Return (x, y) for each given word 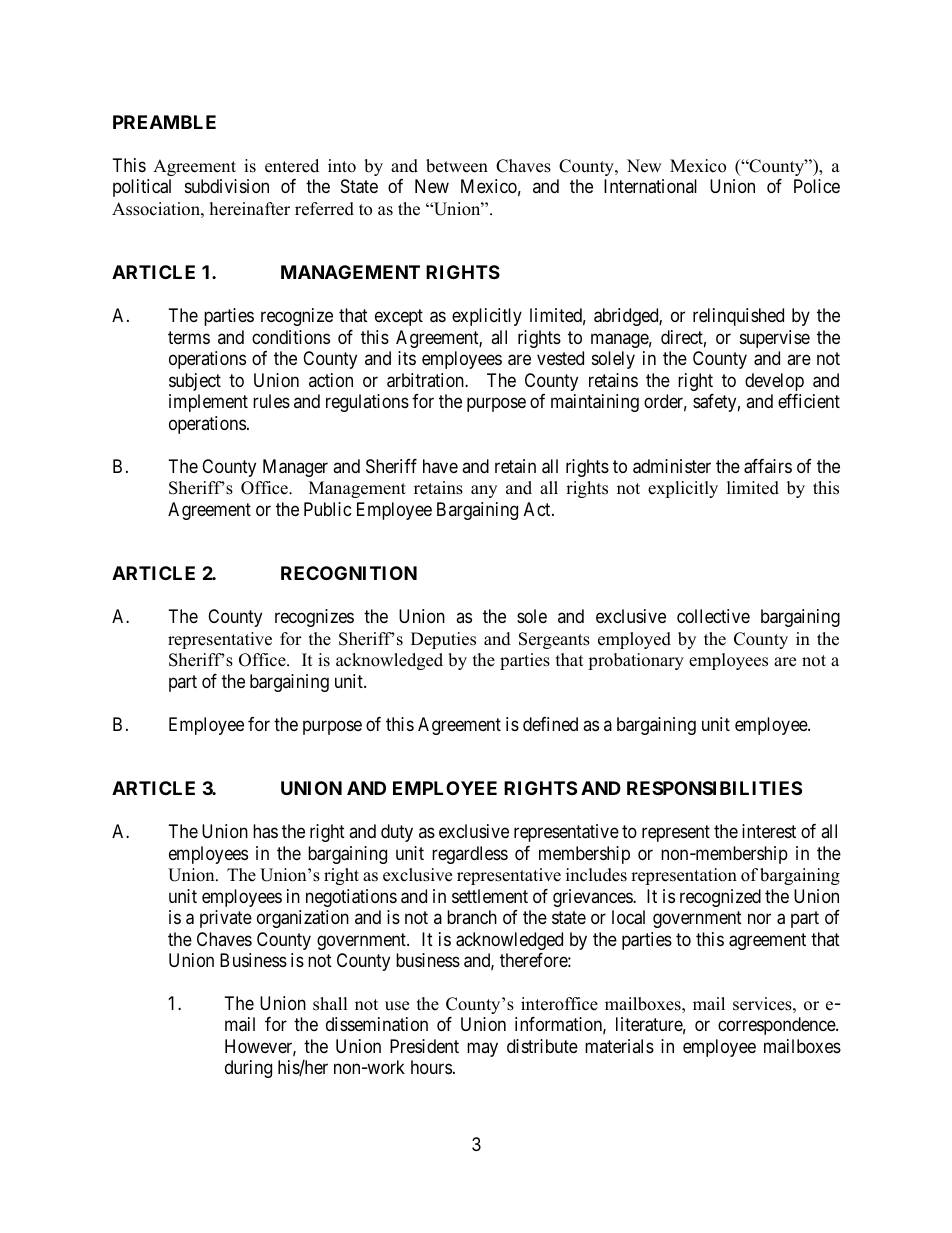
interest (769, 831)
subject (195, 382)
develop (774, 382)
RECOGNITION (349, 573)
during (248, 1069)
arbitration (426, 380)
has (265, 831)
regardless (470, 855)
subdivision (227, 186)
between (457, 166)
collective (713, 616)
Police (817, 186)
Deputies (443, 640)
